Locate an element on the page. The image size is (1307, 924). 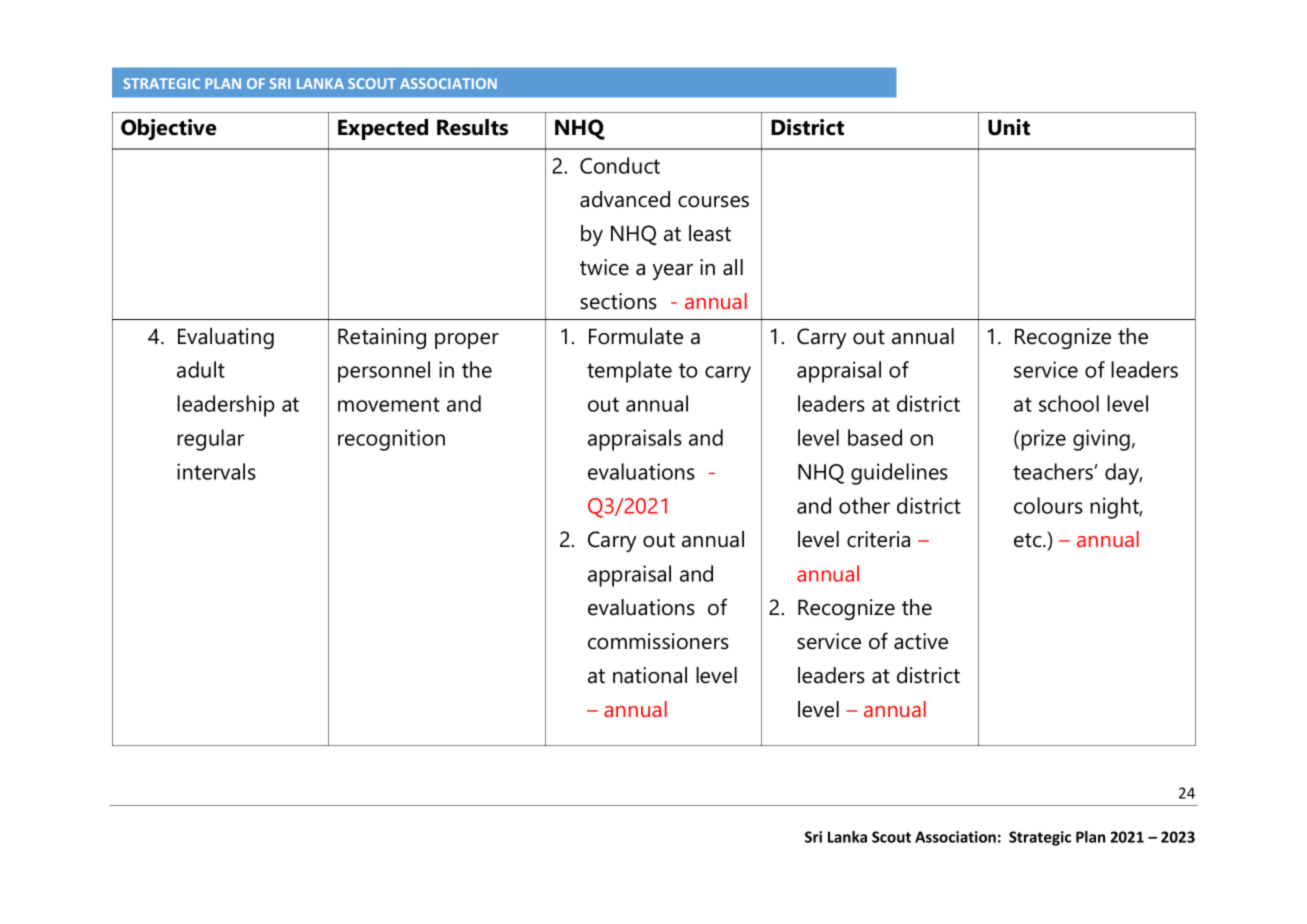
sections is located at coordinates (618, 301).
